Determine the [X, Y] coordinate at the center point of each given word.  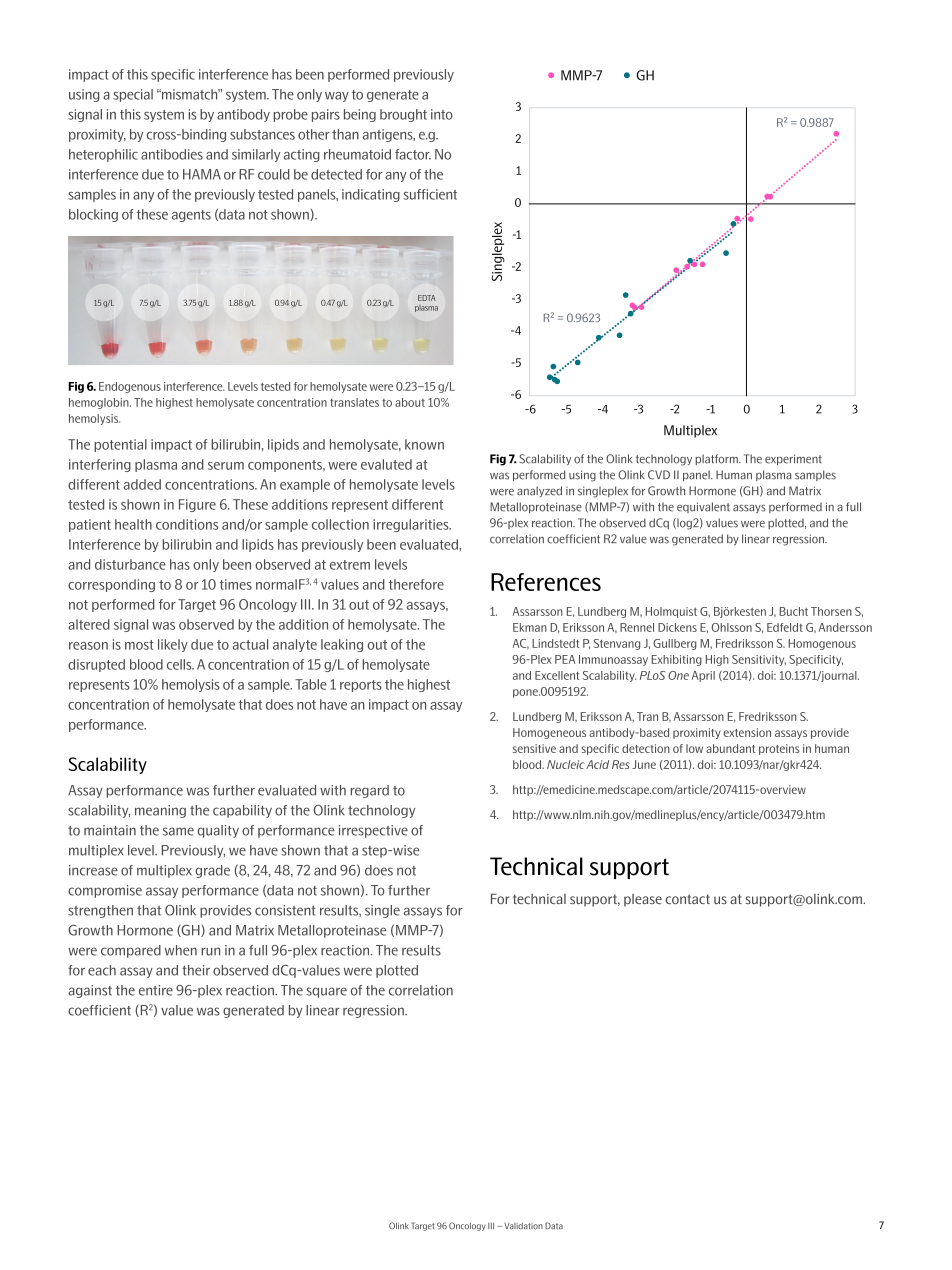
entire [156, 990]
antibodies [172, 154]
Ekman [530, 627]
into [442, 114]
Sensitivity [759, 660]
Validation [523, 1226]
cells [180, 664]
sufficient [430, 194]
